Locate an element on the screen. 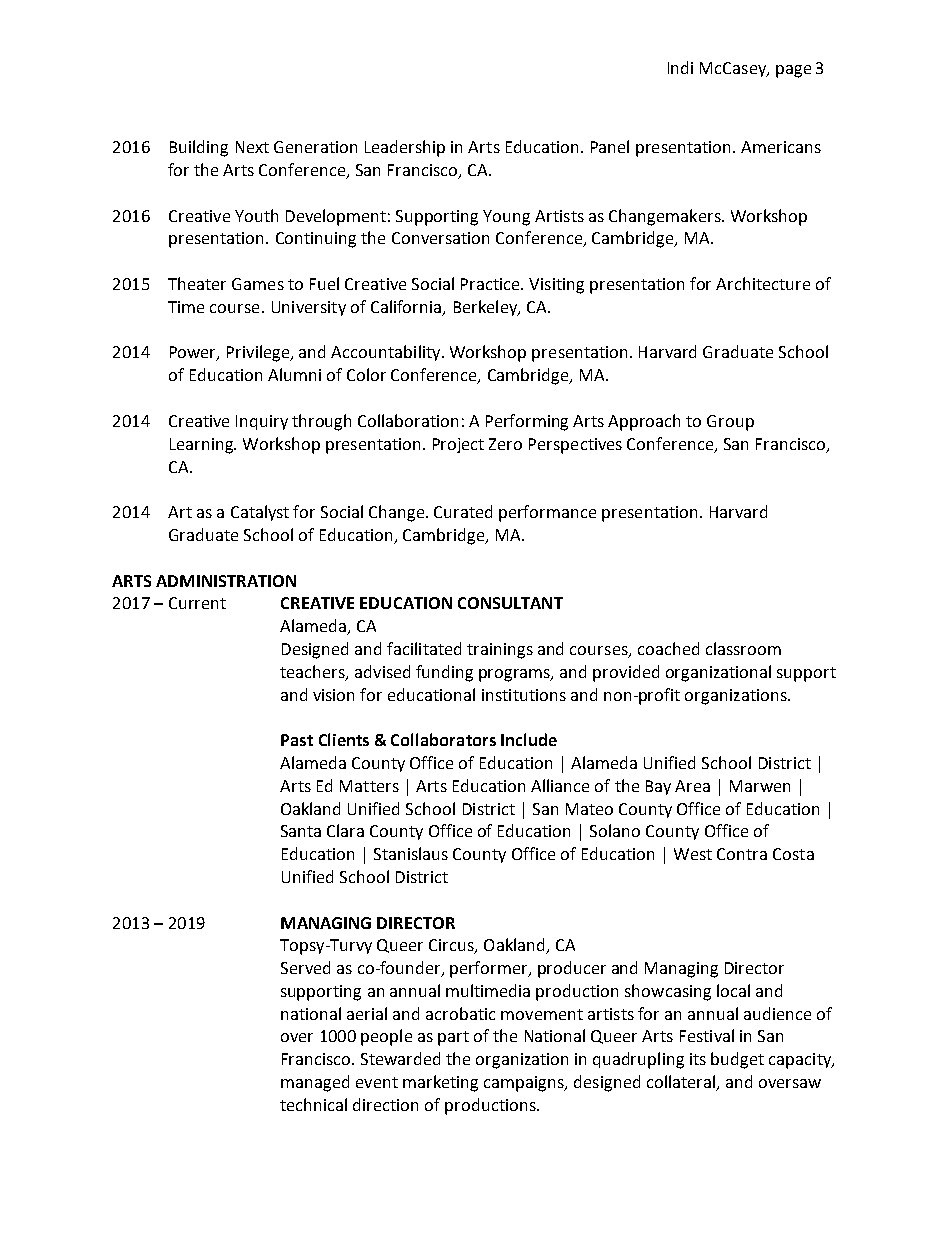 The height and width of the screenshot is (1233, 952). Leadership is located at coordinates (405, 148).
